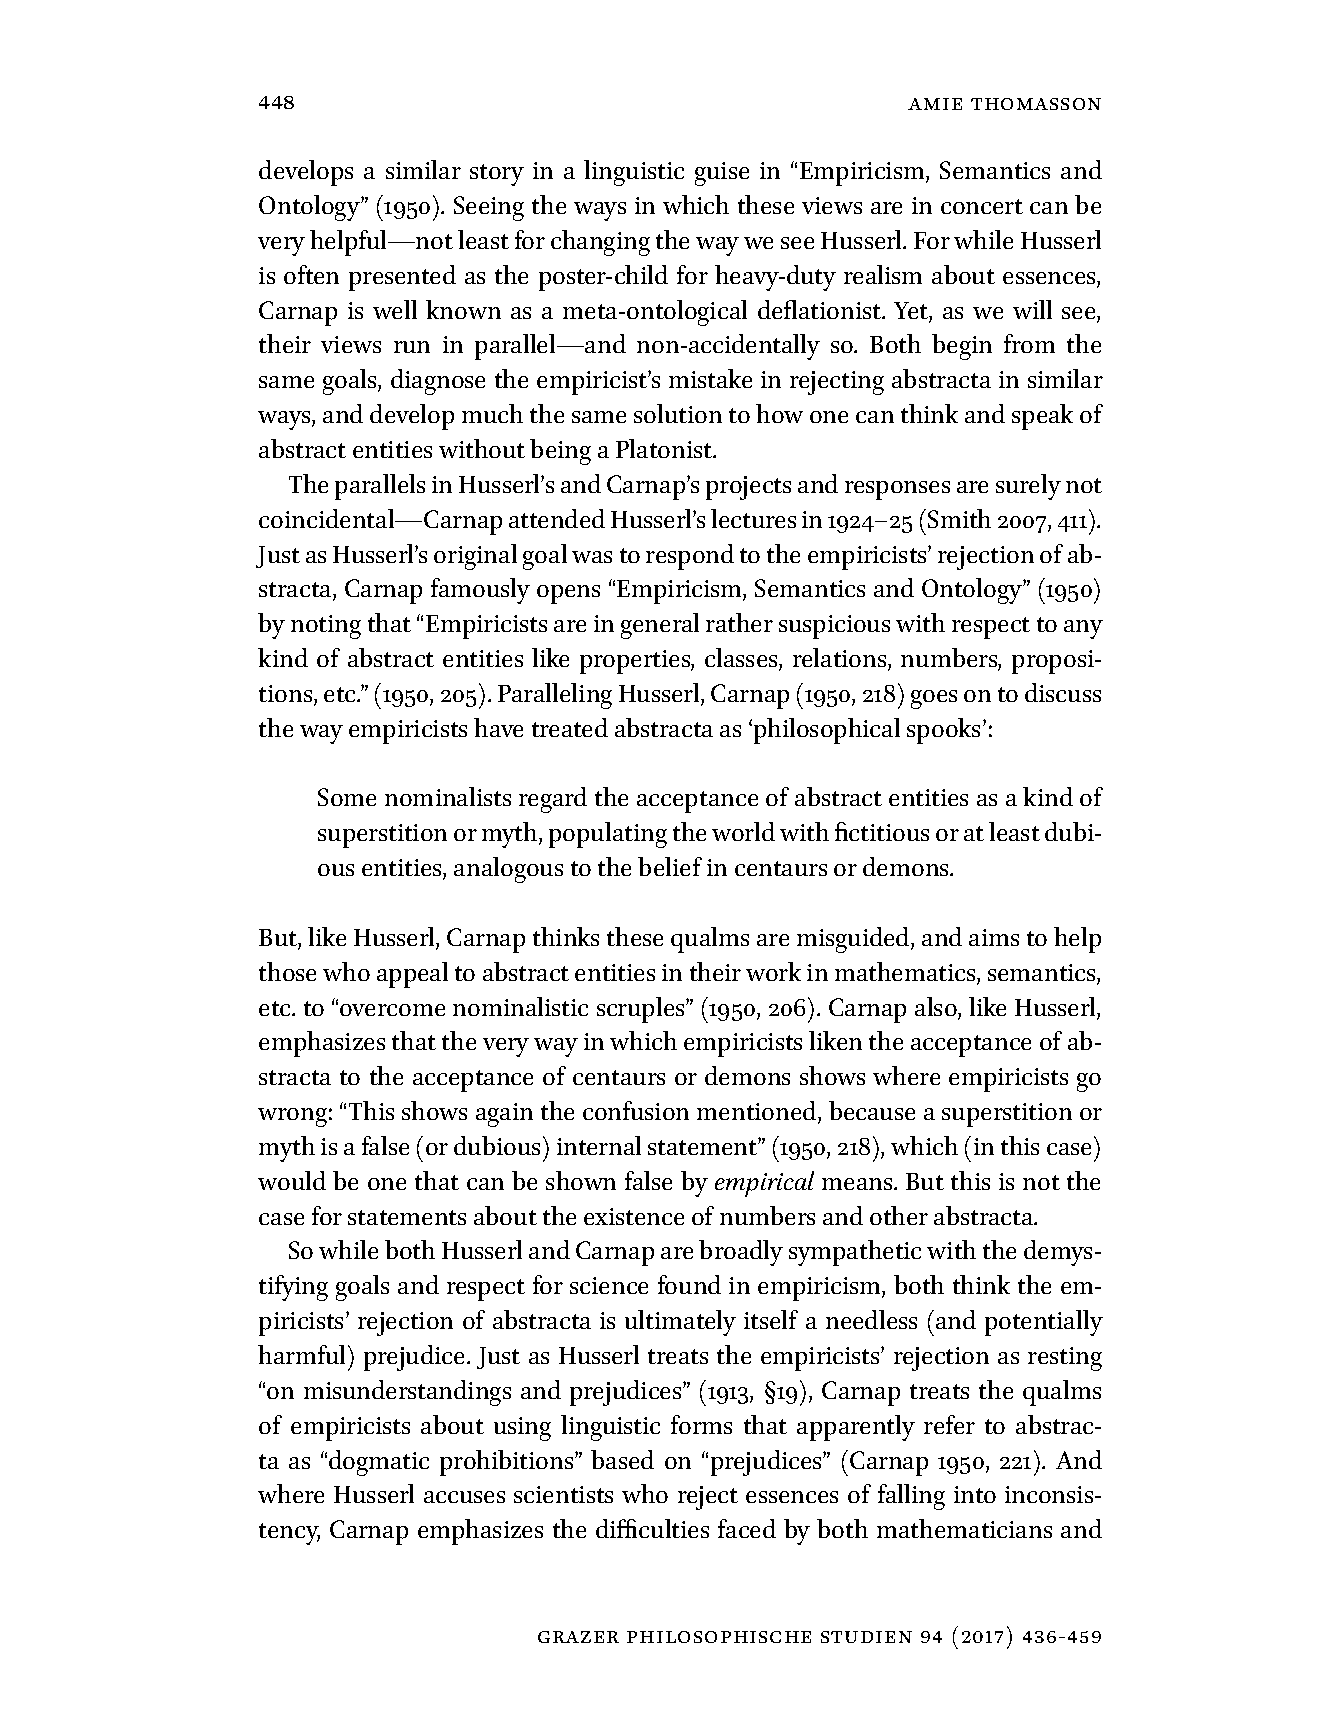 This screenshot has width=1332, height=1724. Describe the element at coordinates (497, 175) in the screenshot. I see `story` at that location.
